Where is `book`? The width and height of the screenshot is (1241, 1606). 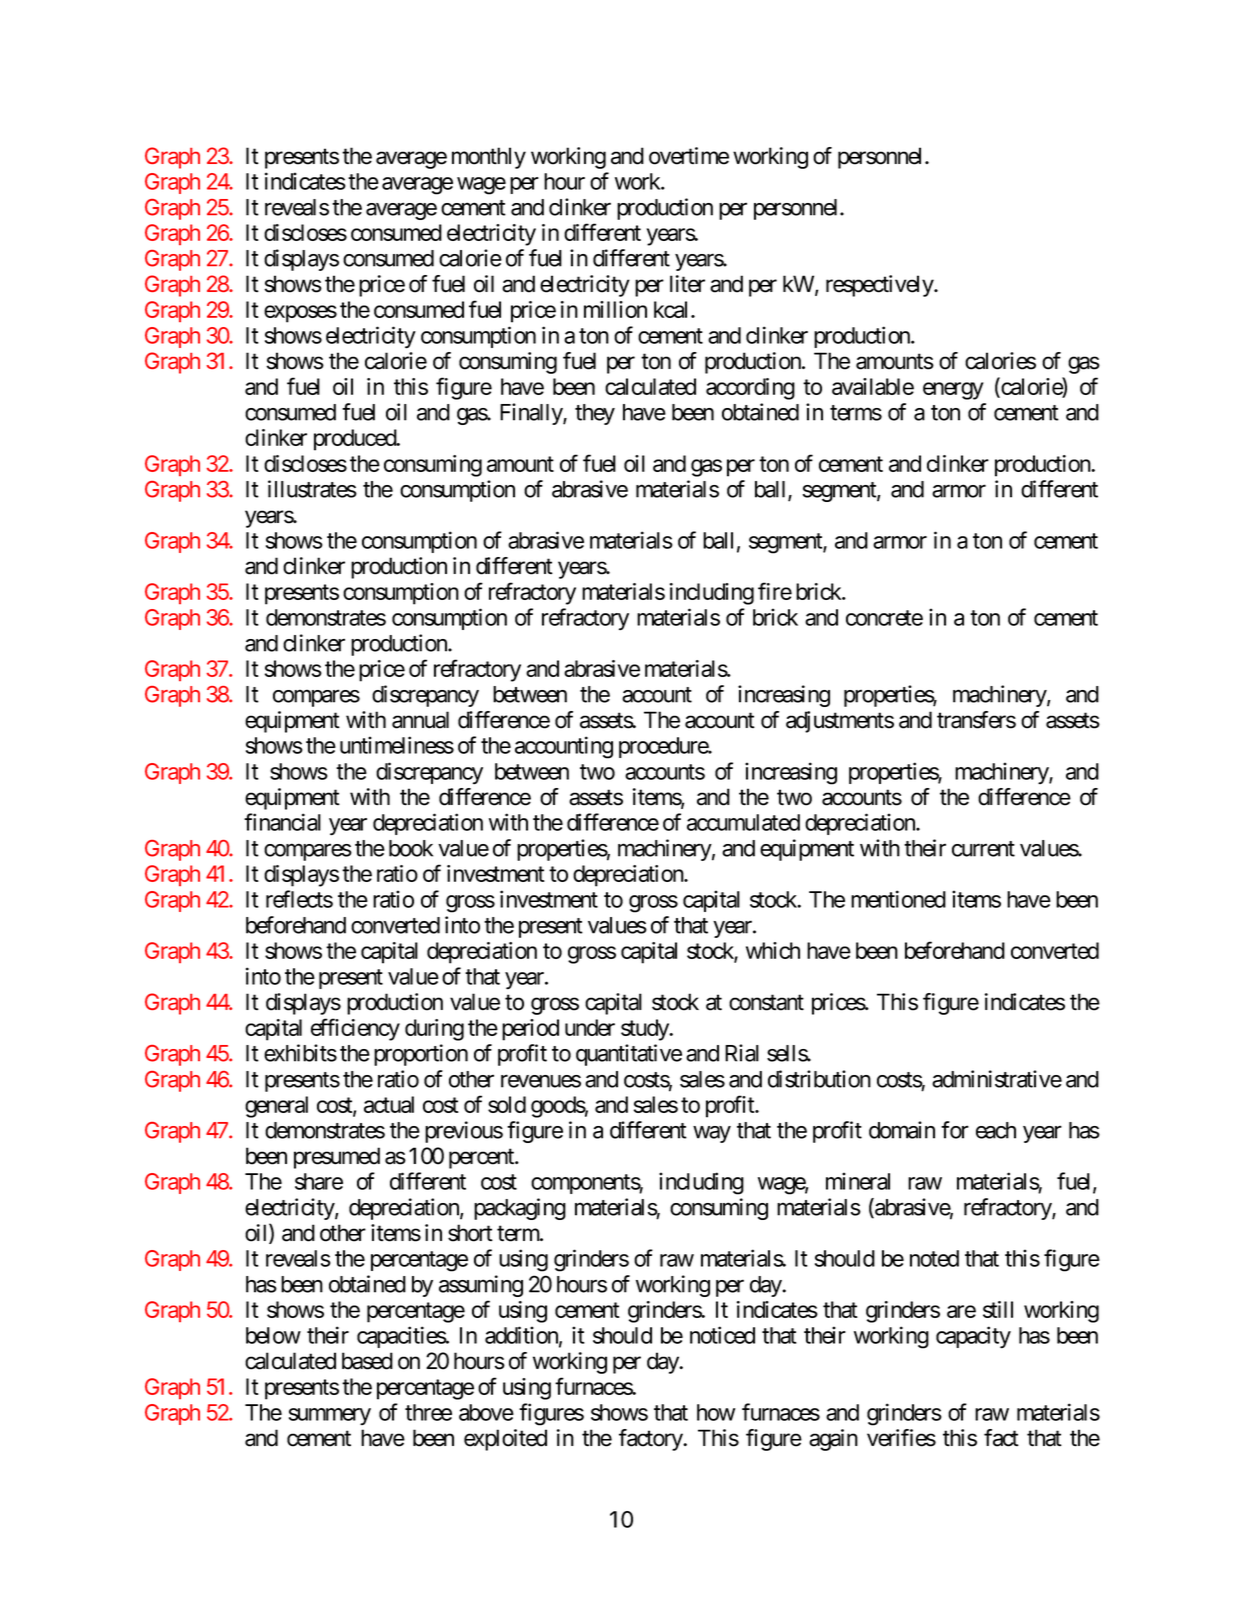 book is located at coordinates (411, 848).
